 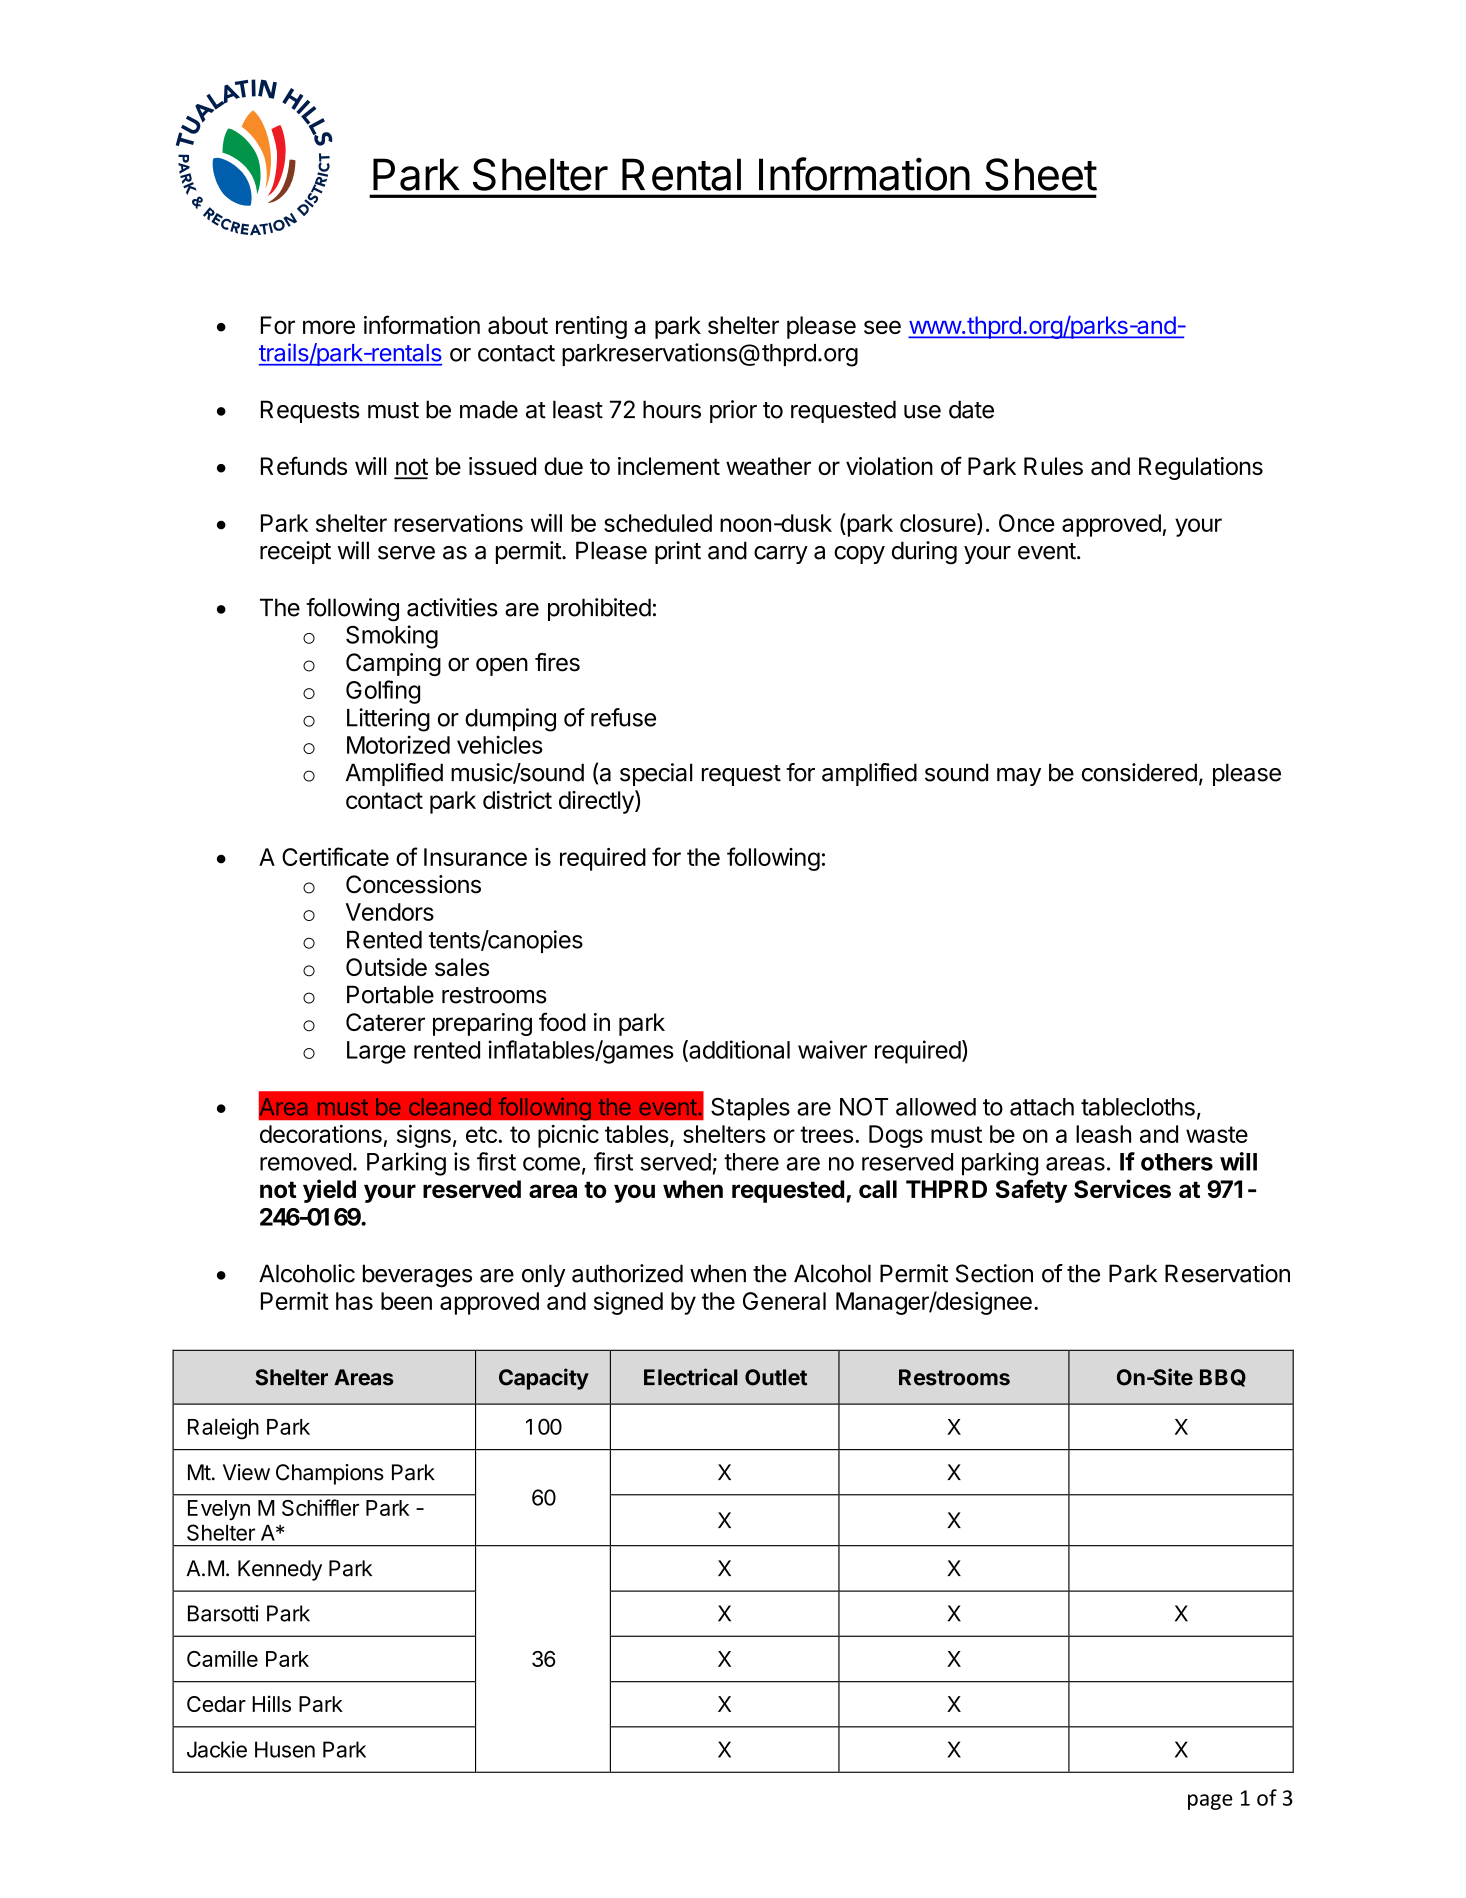 I want to click on Hills, so click(x=271, y=1703).
